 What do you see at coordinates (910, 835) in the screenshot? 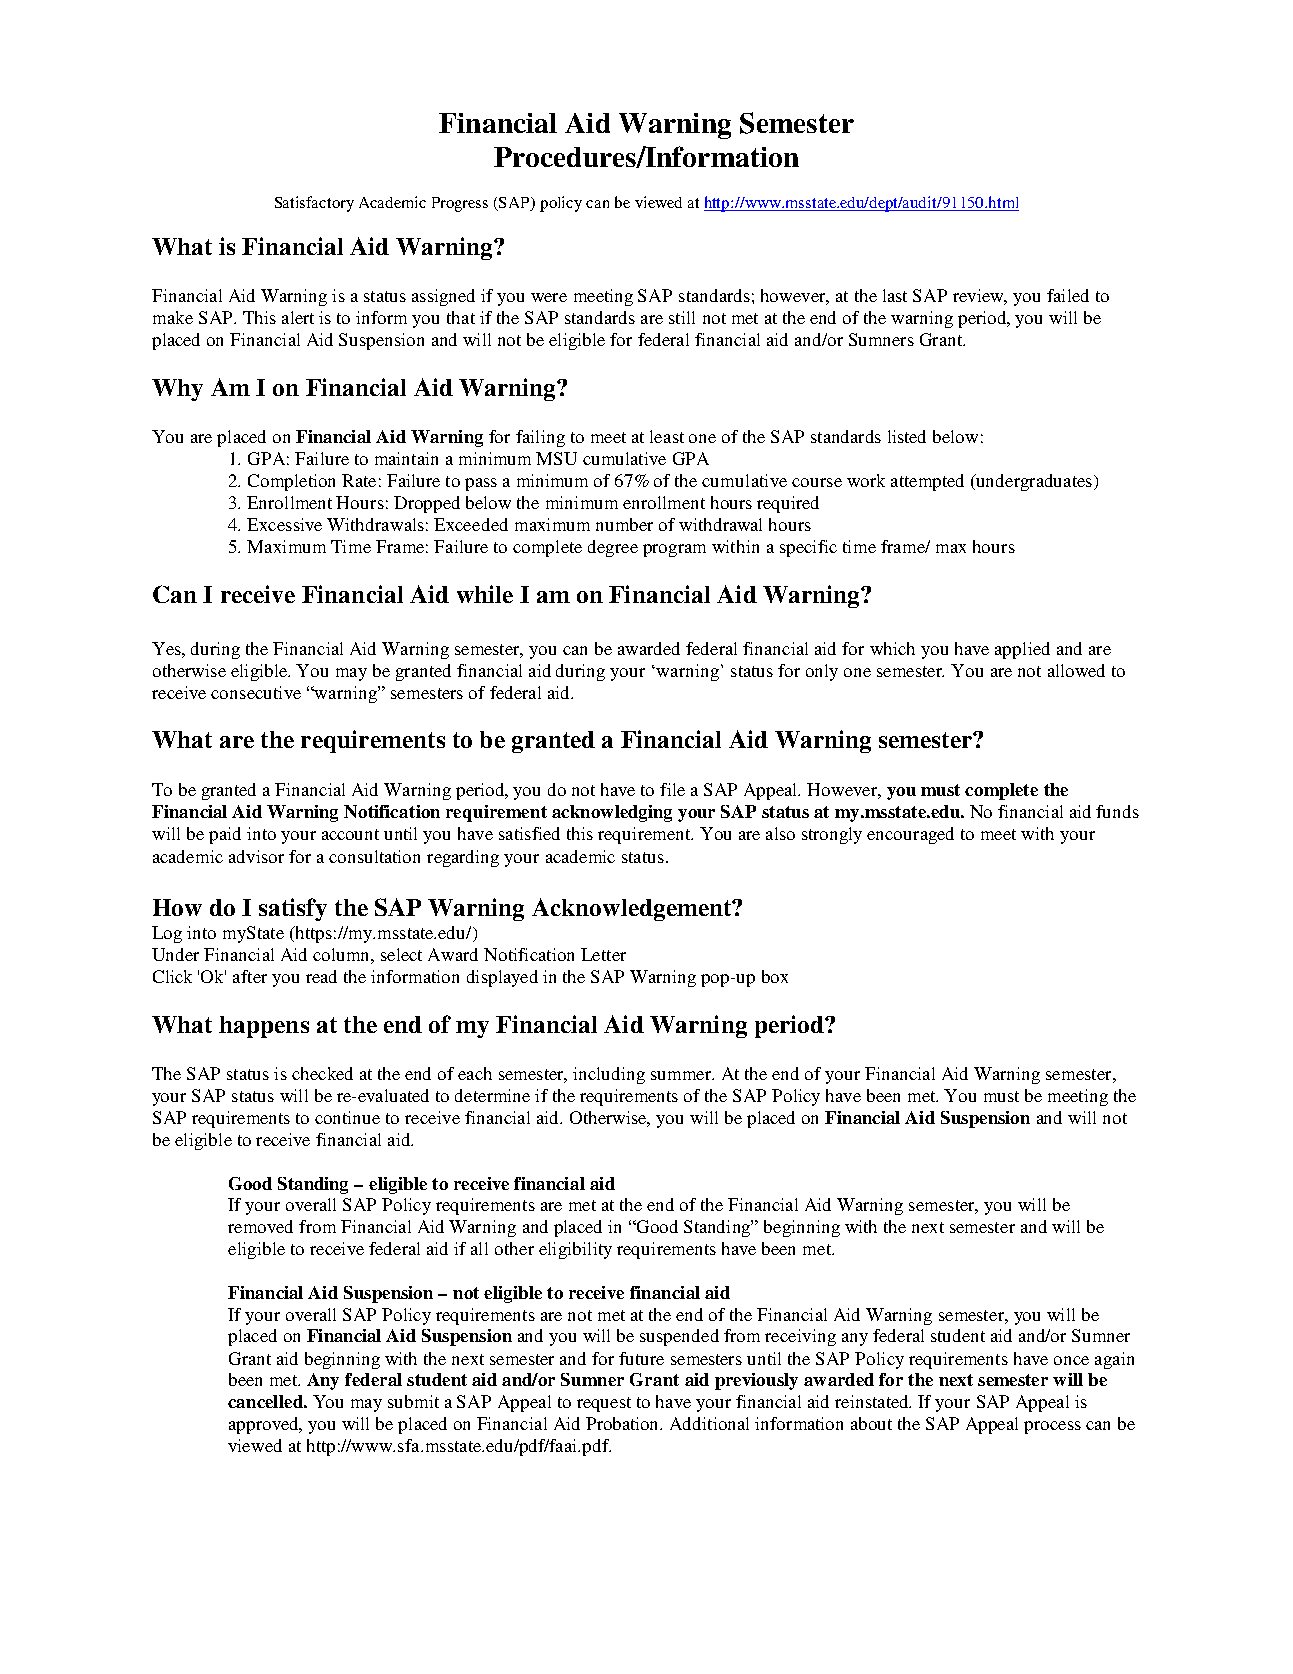
I see `encouraged` at bounding box center [910, 835].
